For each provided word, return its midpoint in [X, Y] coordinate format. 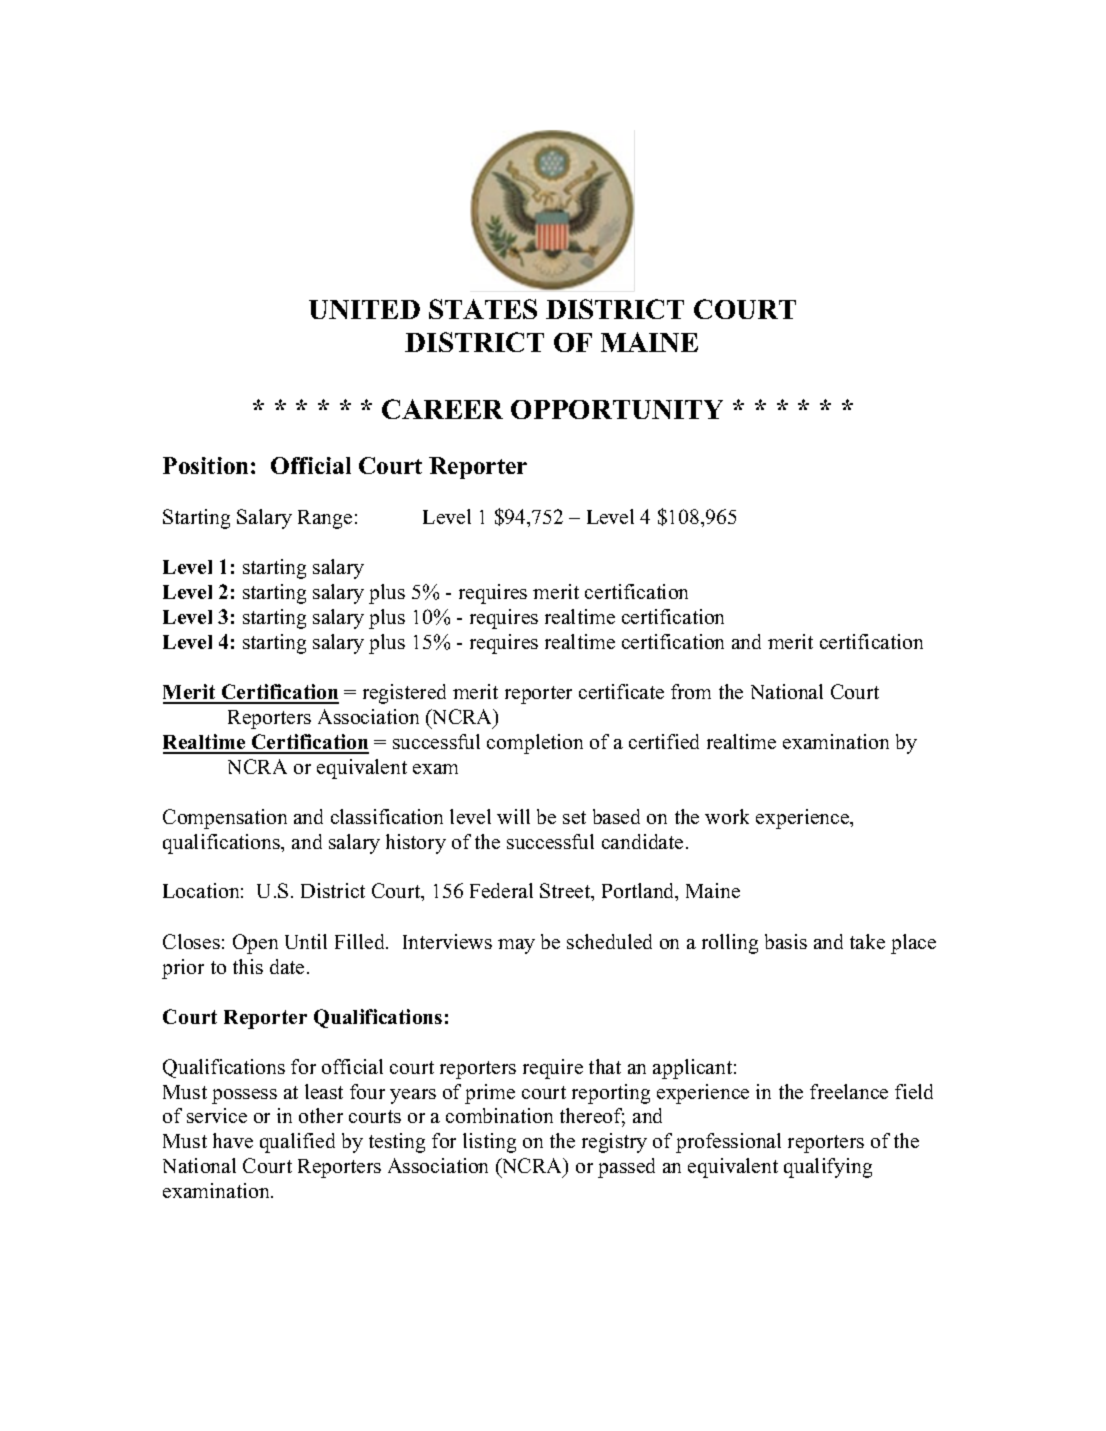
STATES [483, 309]
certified [664, 741]
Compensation [225, 819]
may [516, 946]
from [691, 691]
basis [786, 941]
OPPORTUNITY [617, 409]
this [248, 966]
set [574, 817]
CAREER [442, 409]
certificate [621, 691]
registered [404, 694]
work [727, 816]
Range [325, 519]
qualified [297, 1143]
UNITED [364, 309]
